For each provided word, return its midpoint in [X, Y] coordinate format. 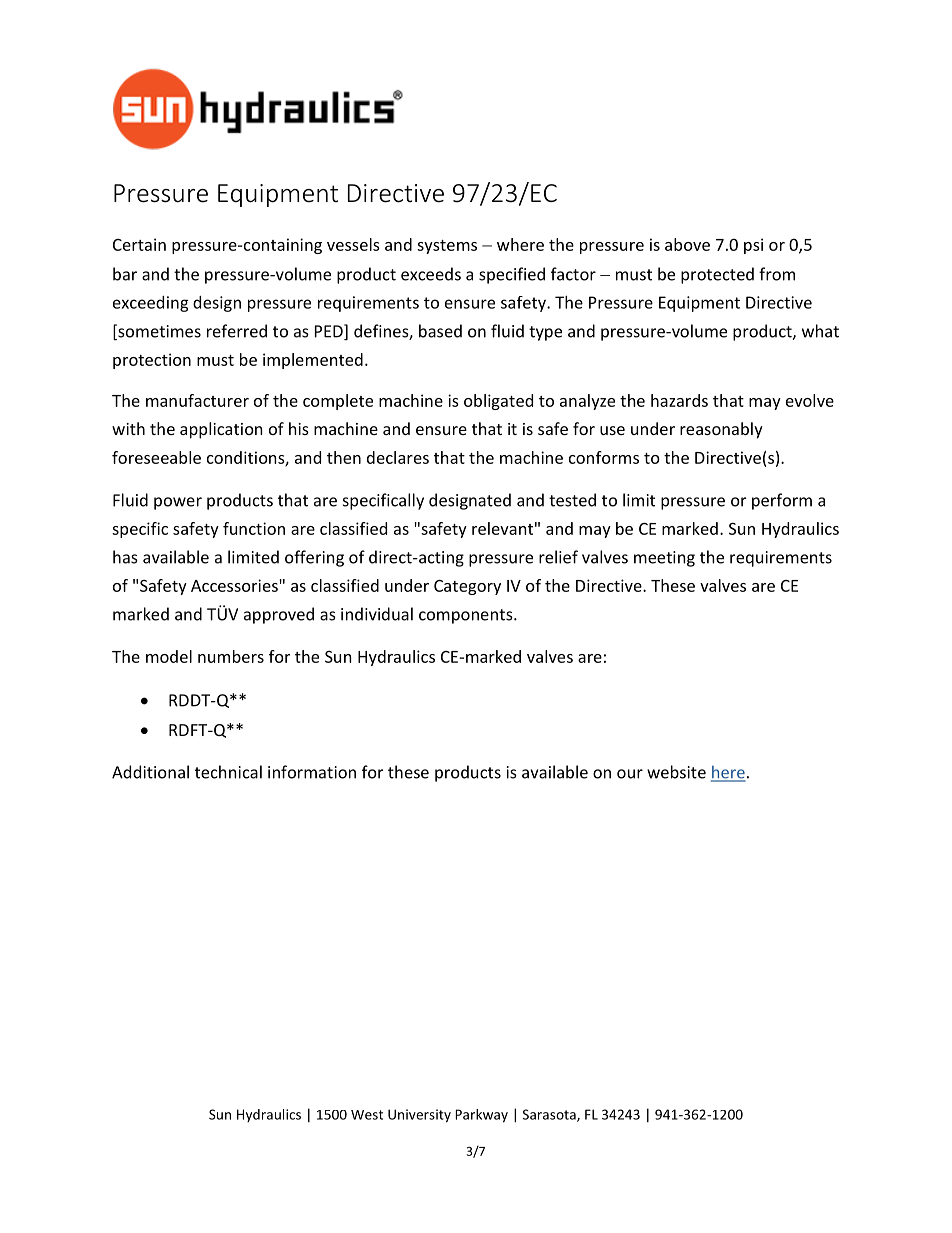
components [467, 616]
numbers [231, 656]
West [367, 1115]
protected [717, 275]
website [676, 772]
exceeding [151, 304]
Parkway [481, 1116]
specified [512, 275]
